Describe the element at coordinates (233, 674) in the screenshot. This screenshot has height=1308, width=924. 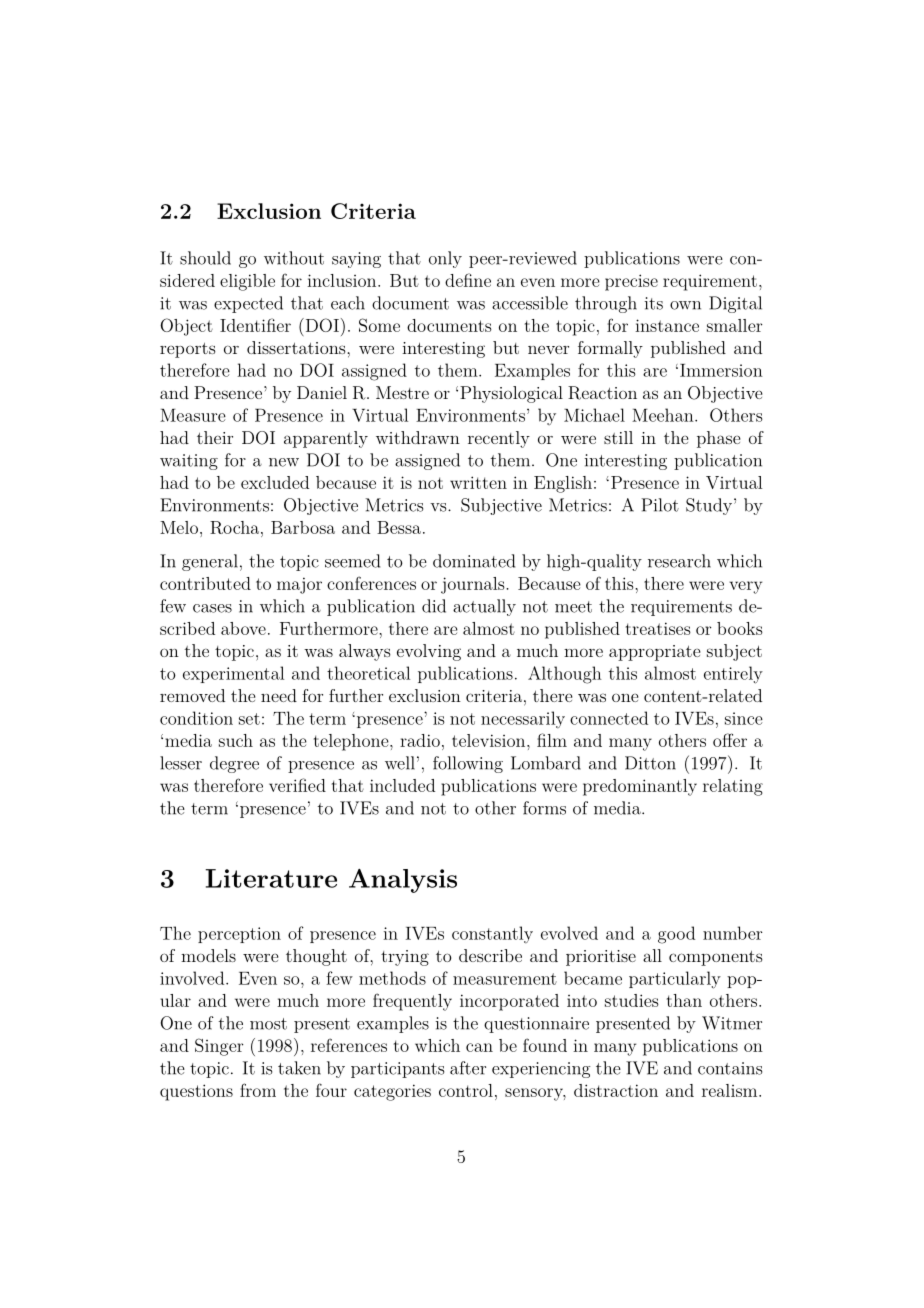
I see `experimental` at that location.
